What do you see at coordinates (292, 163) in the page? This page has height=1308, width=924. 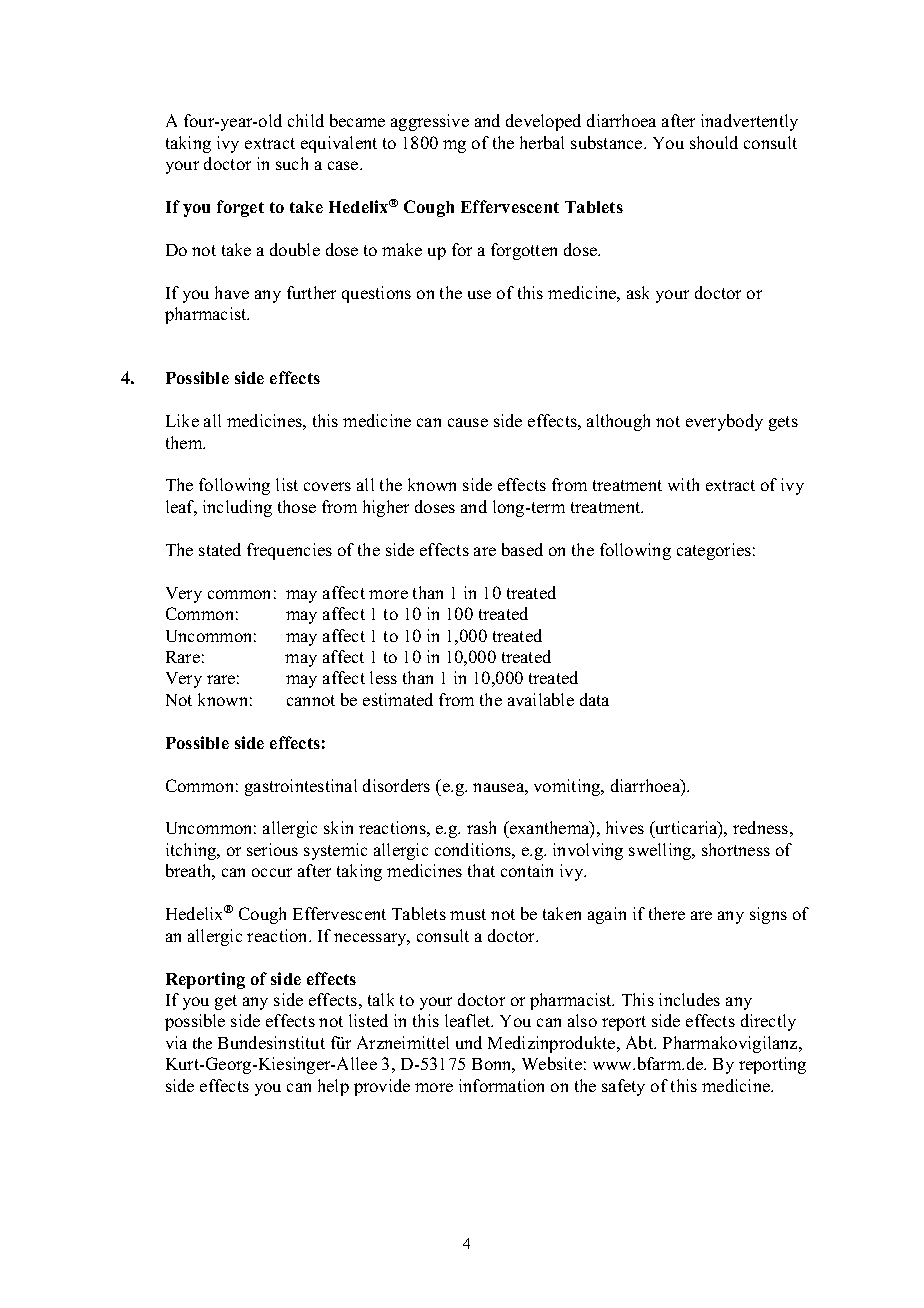 I see `such` at bounding box center [292, 163].
